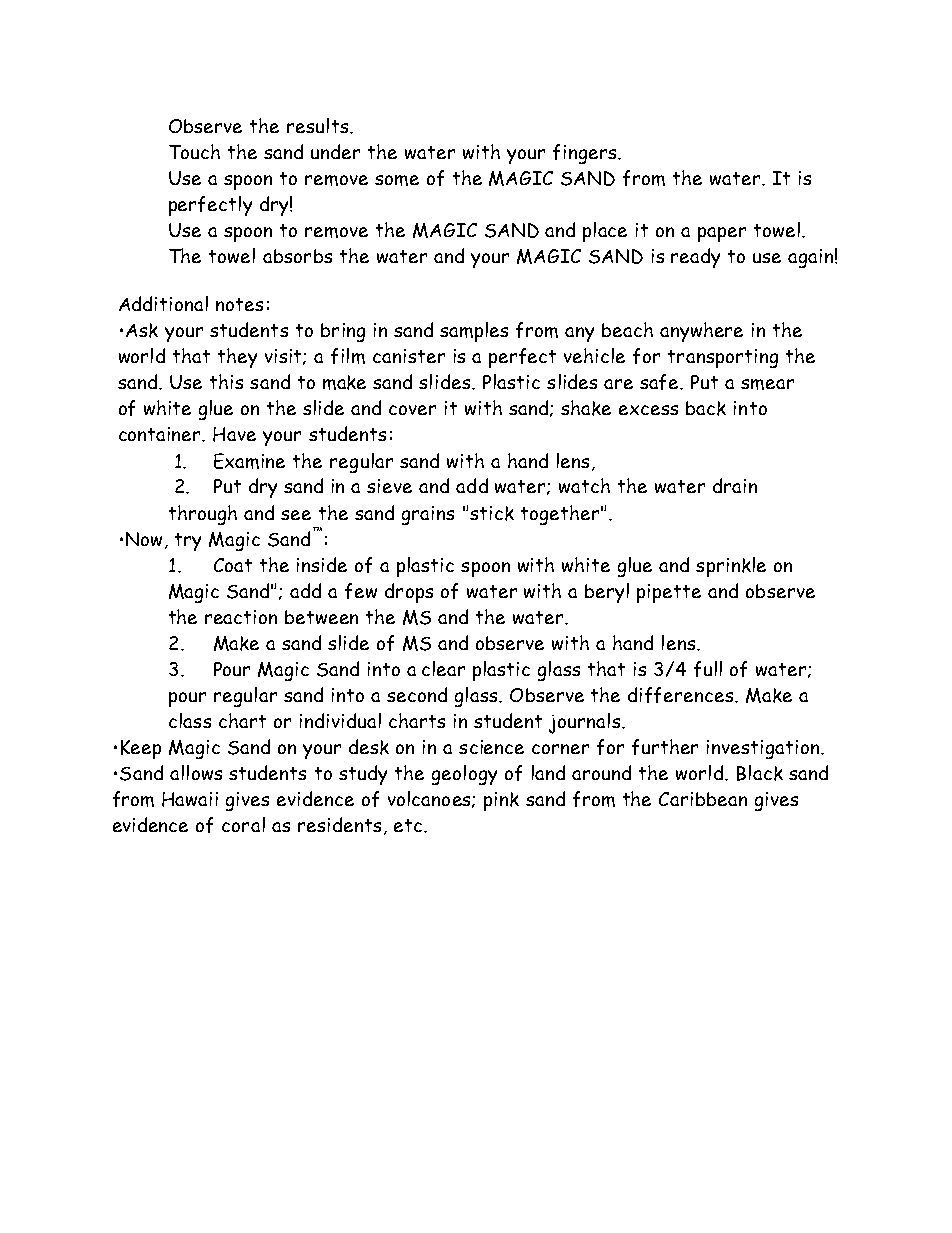 Image resolution: width=952 pixels, height=1233 pixels. What do you see at coordinates (194, 151) in the screenshot?
I see `Touch` at bounding box center [194, 151].
